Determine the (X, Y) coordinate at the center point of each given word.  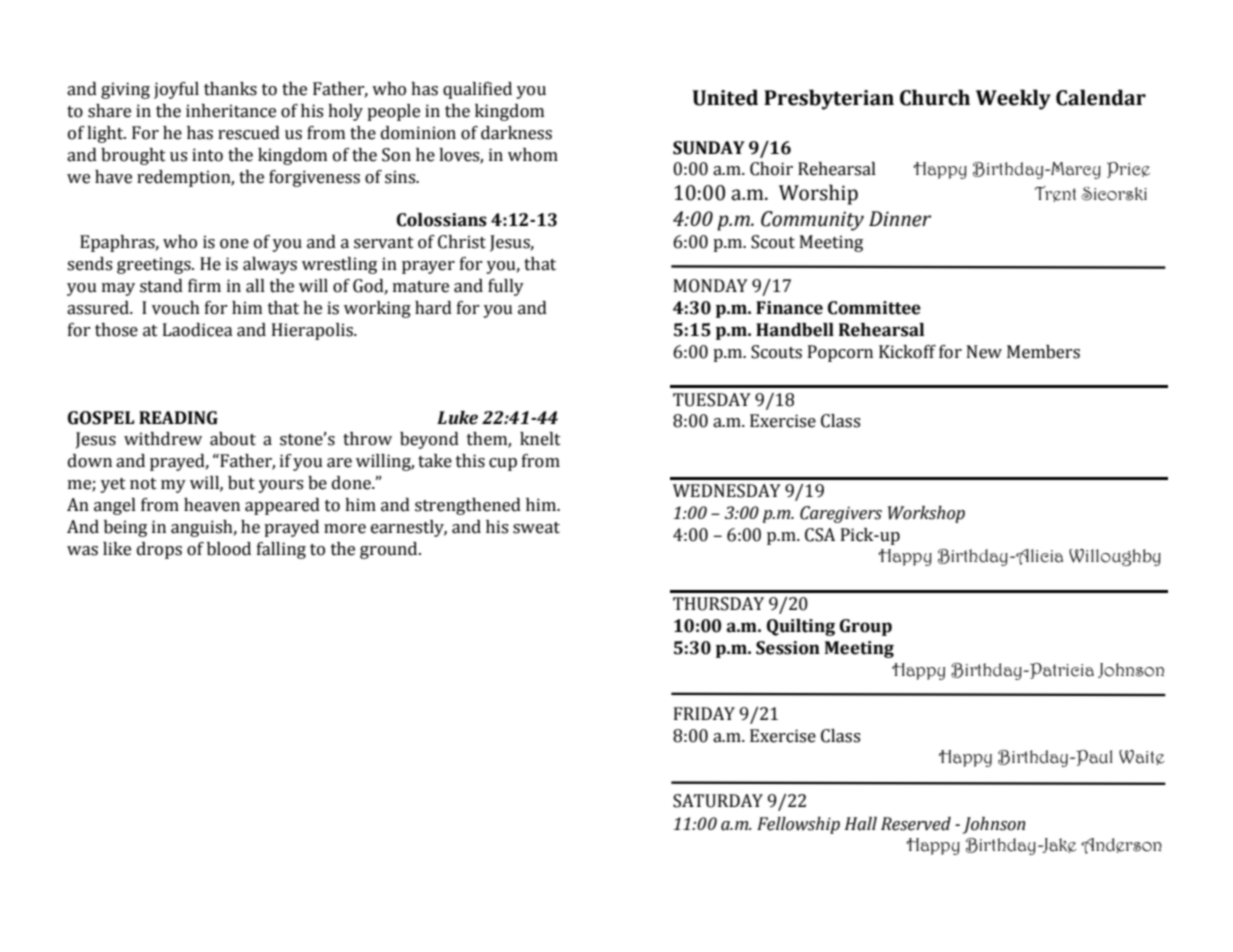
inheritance (231, 111)
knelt (540, 439)
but (241, 483)
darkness (516, 133)
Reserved (916, 824)
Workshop (926, 514)
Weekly (1013, 99)
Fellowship (798, 825)
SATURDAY (718, 801)
